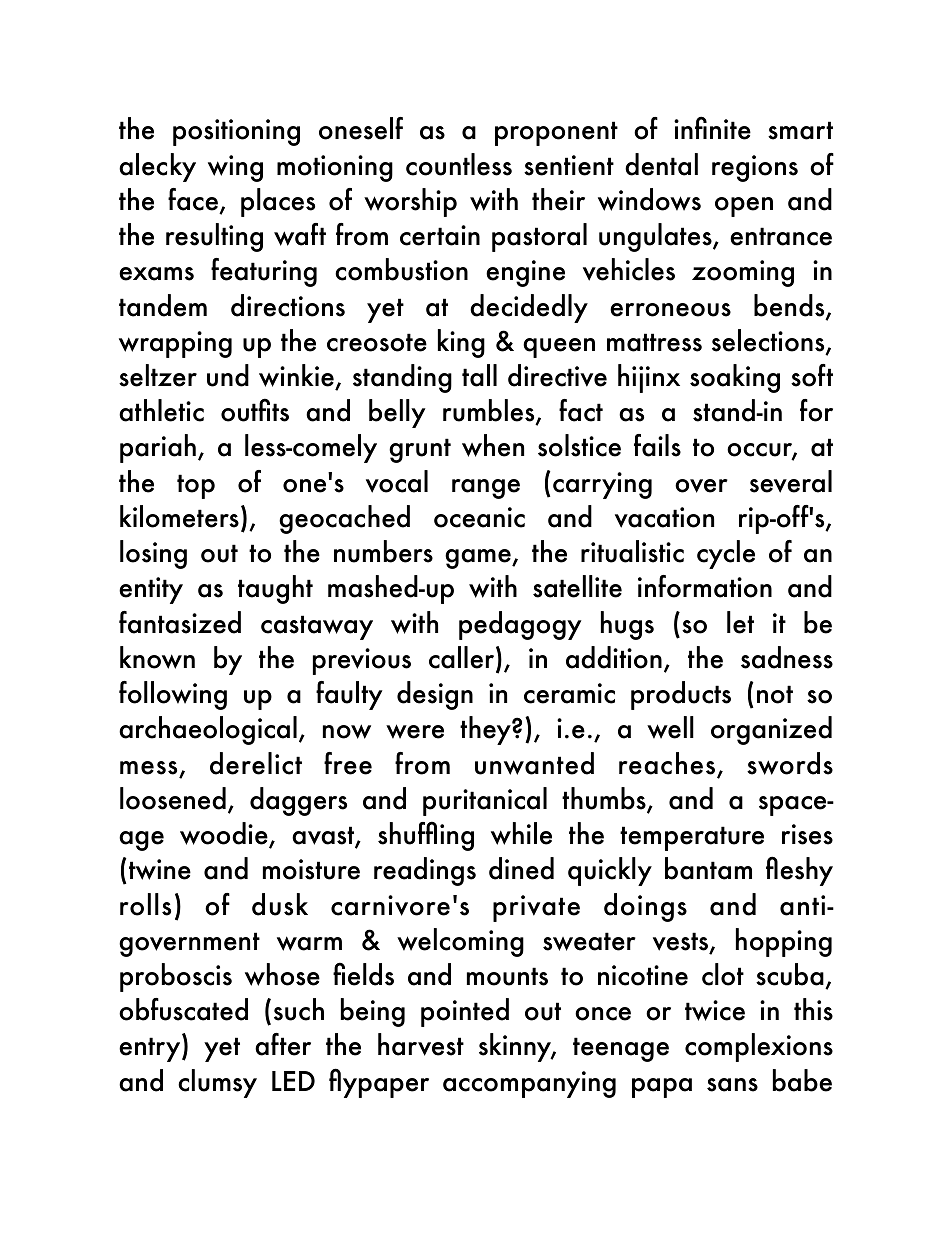  What do you see at coordinates (236, 132) in the screenshot?
I see `positioning` at bounding box center [236, 132].
